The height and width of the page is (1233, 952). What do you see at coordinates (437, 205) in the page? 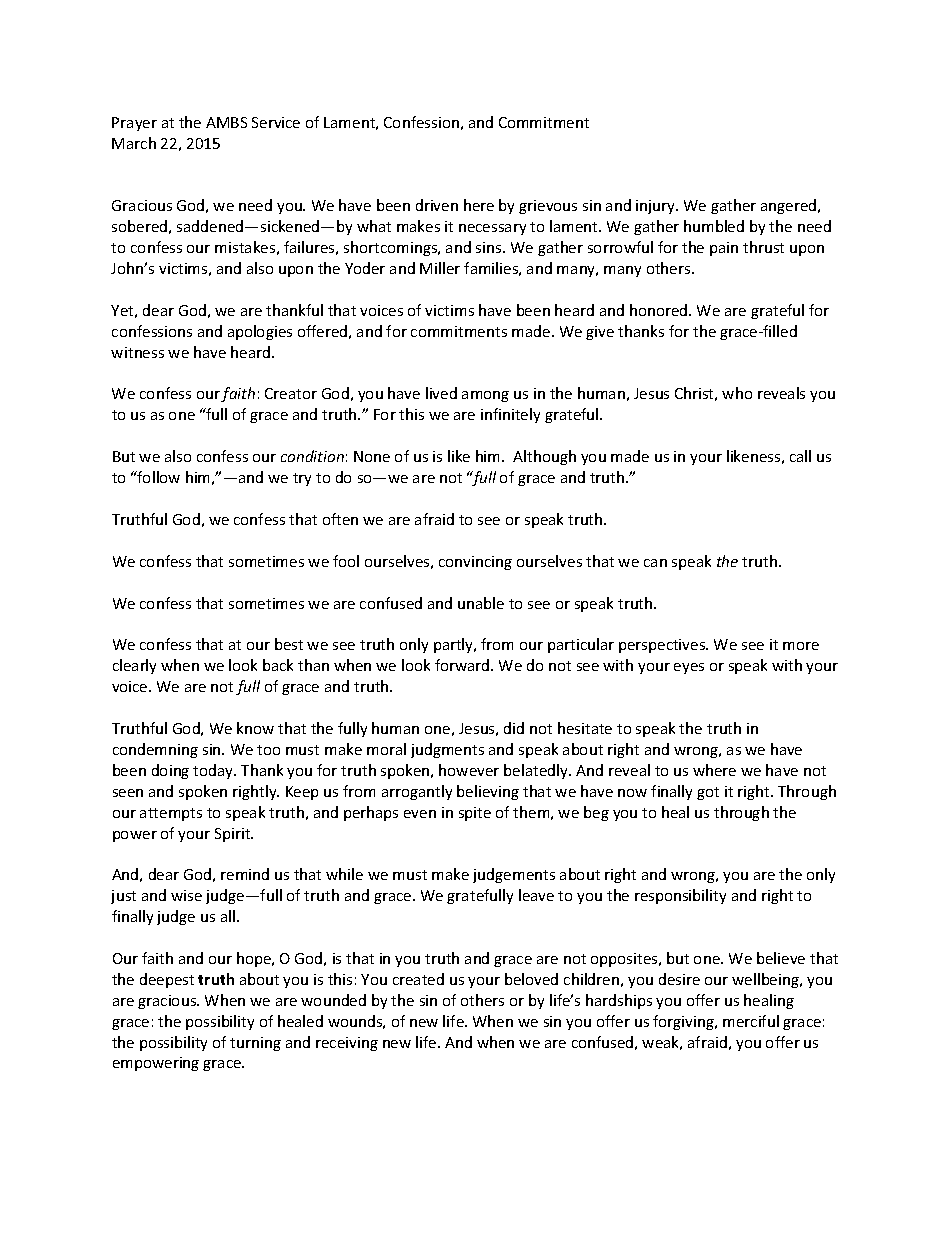
I see `driven` at bounding box center [437, 205].
